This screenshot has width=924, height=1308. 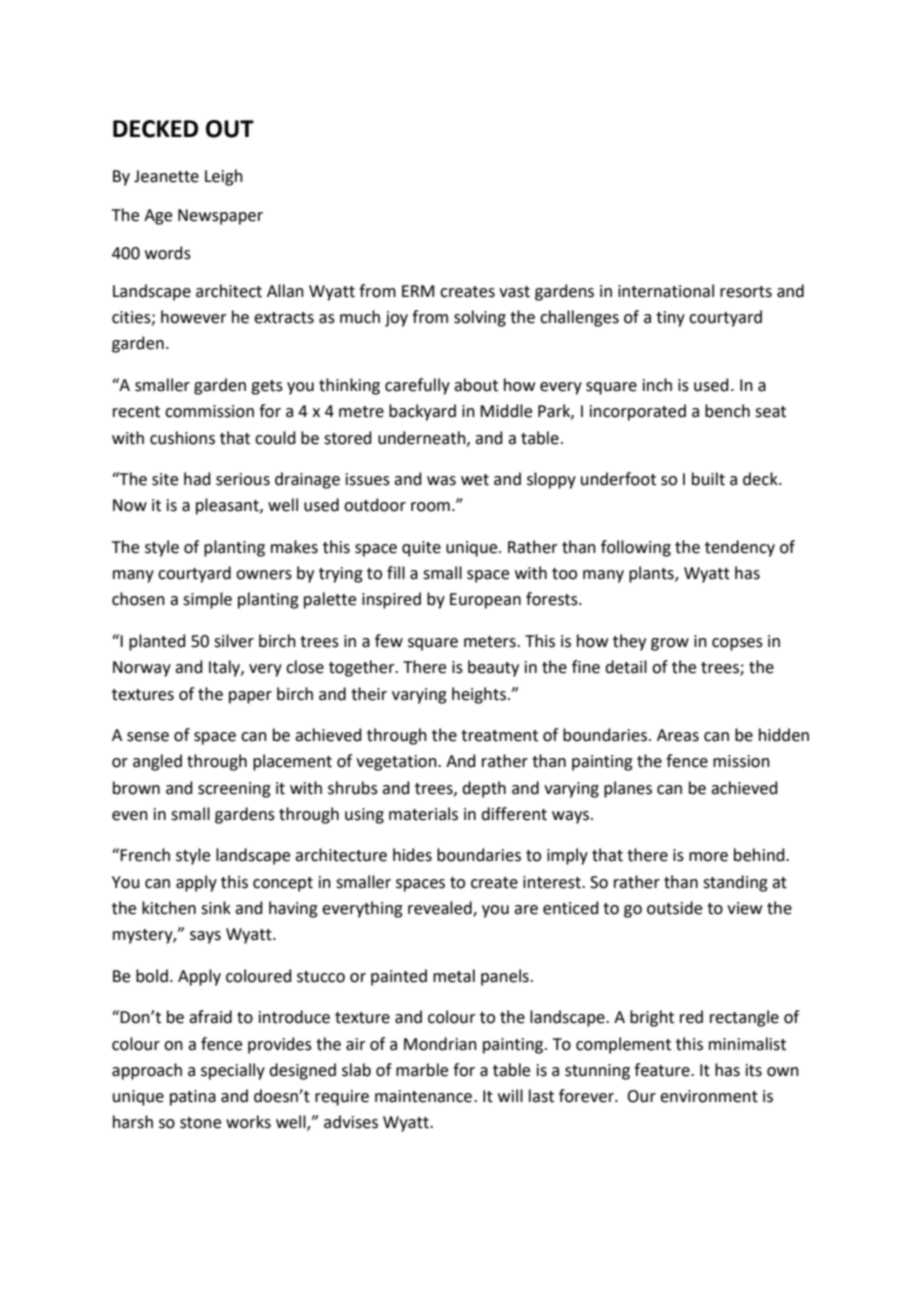 What do you see at coordinates (418, 291) in the screenshot?
I see `ERM` at bounding box center [418, 291].
